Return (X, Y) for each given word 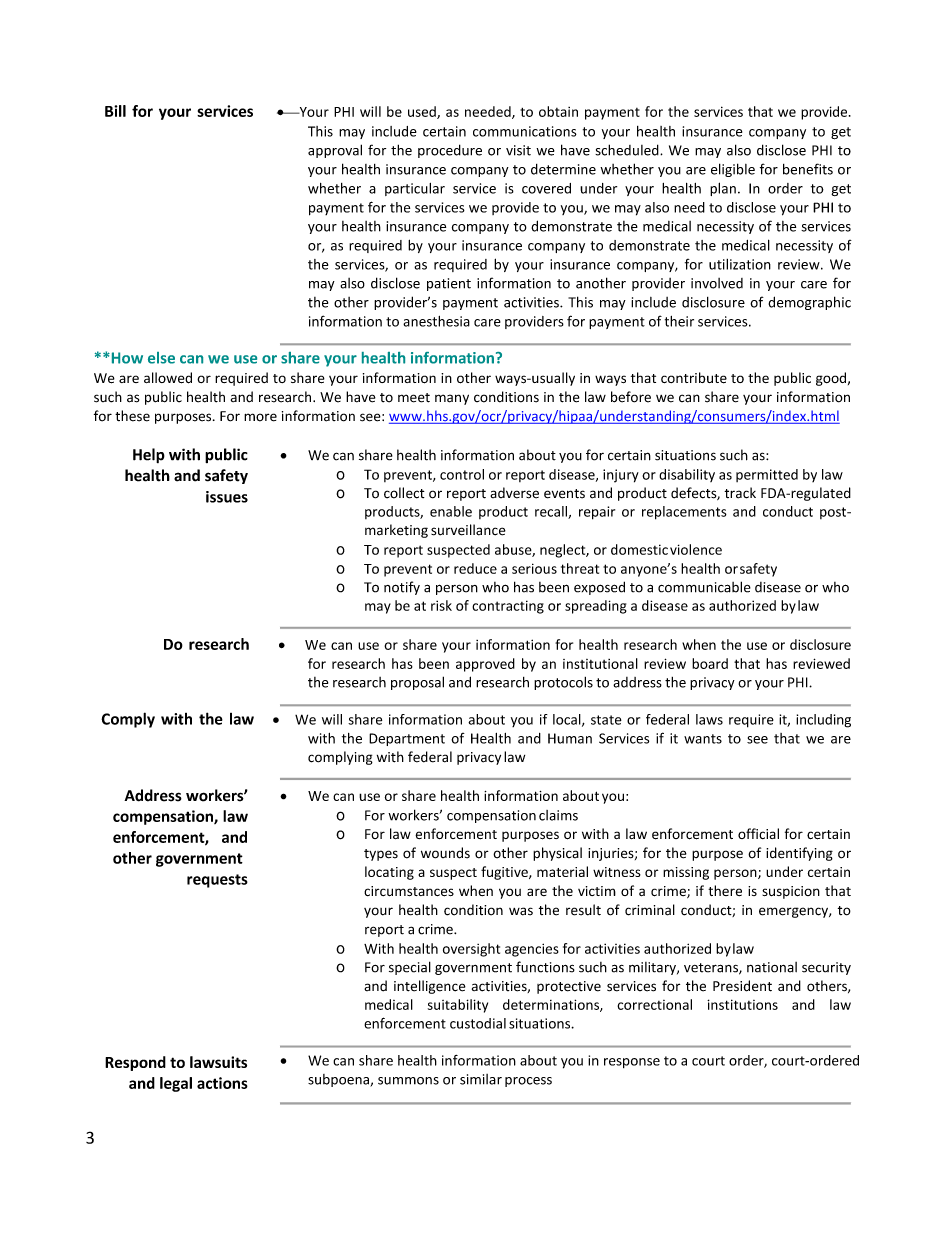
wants (703, 739)
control (462, 474)
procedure (450, 151)
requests (217, 881)
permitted (767, 475)
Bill (115, 111)
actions (222, 1083)
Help (149, 455)
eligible (733, 170)
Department (407, 739)
